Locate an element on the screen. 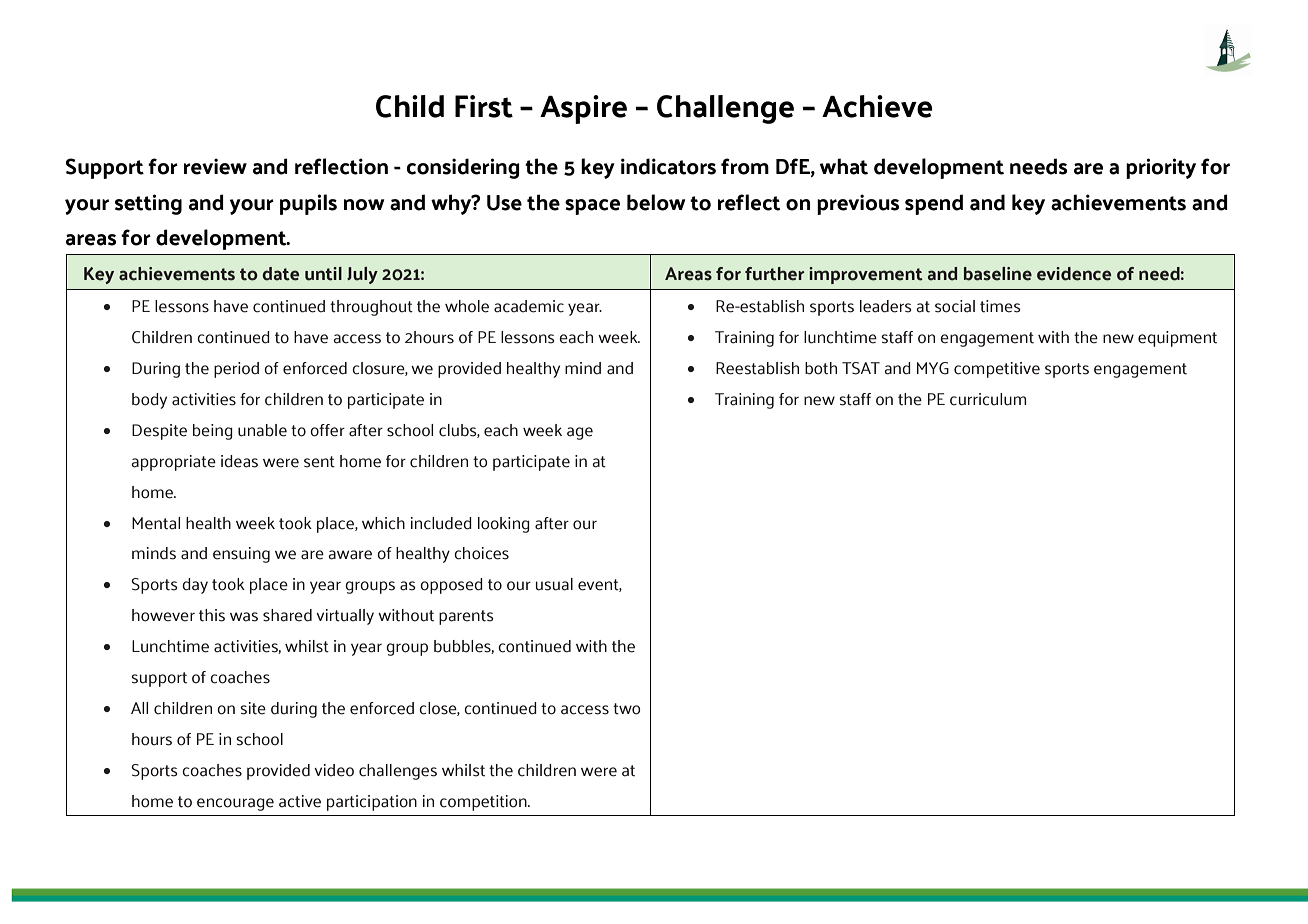 Image resolution: width=1308 pixels, height=924 pixels. usual is located at coordinates (554, 584).
